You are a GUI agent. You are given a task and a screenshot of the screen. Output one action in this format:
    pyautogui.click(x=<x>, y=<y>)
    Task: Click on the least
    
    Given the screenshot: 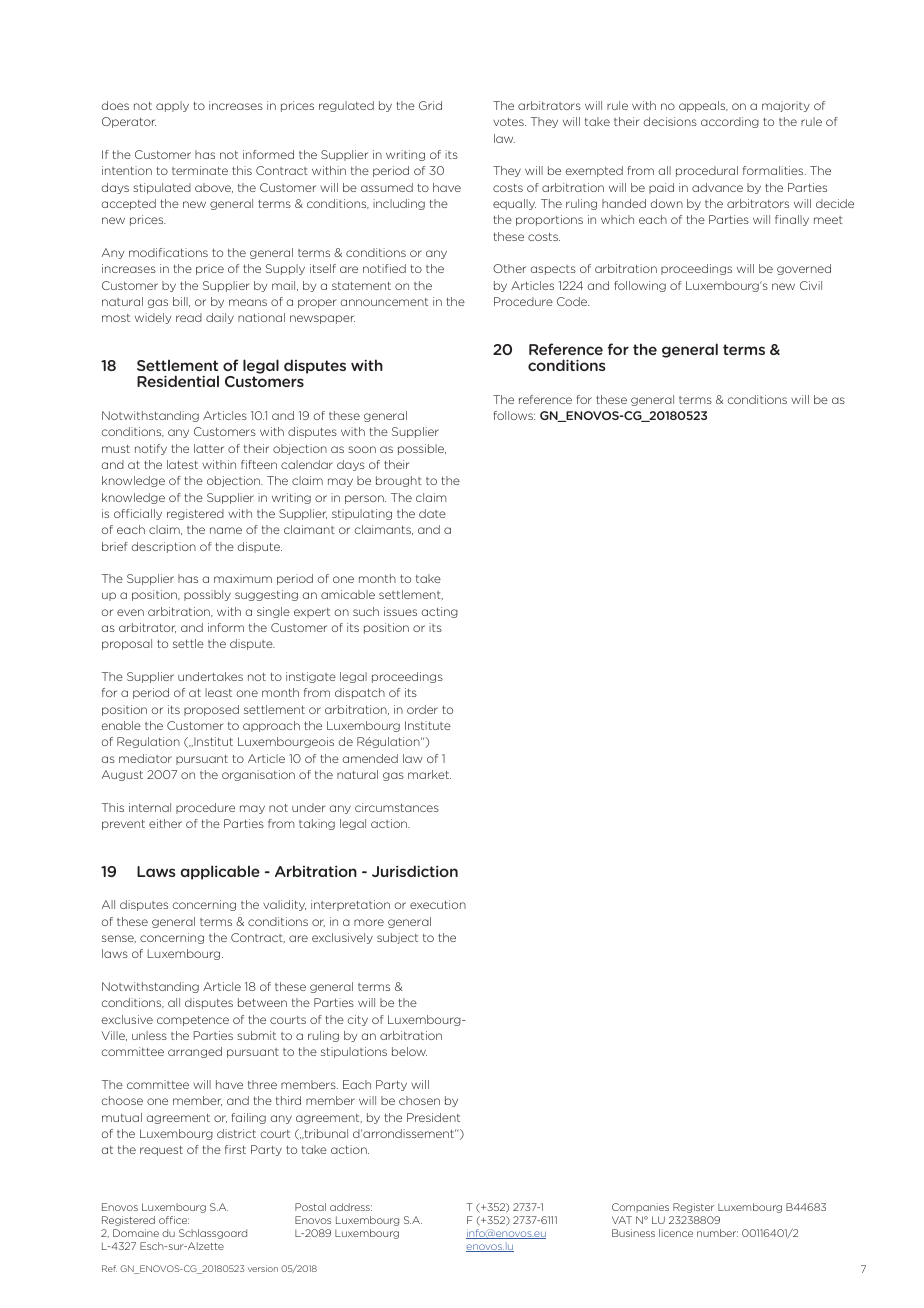 What is the action you would take?
    pyautogui.click(x=218, y=692)
